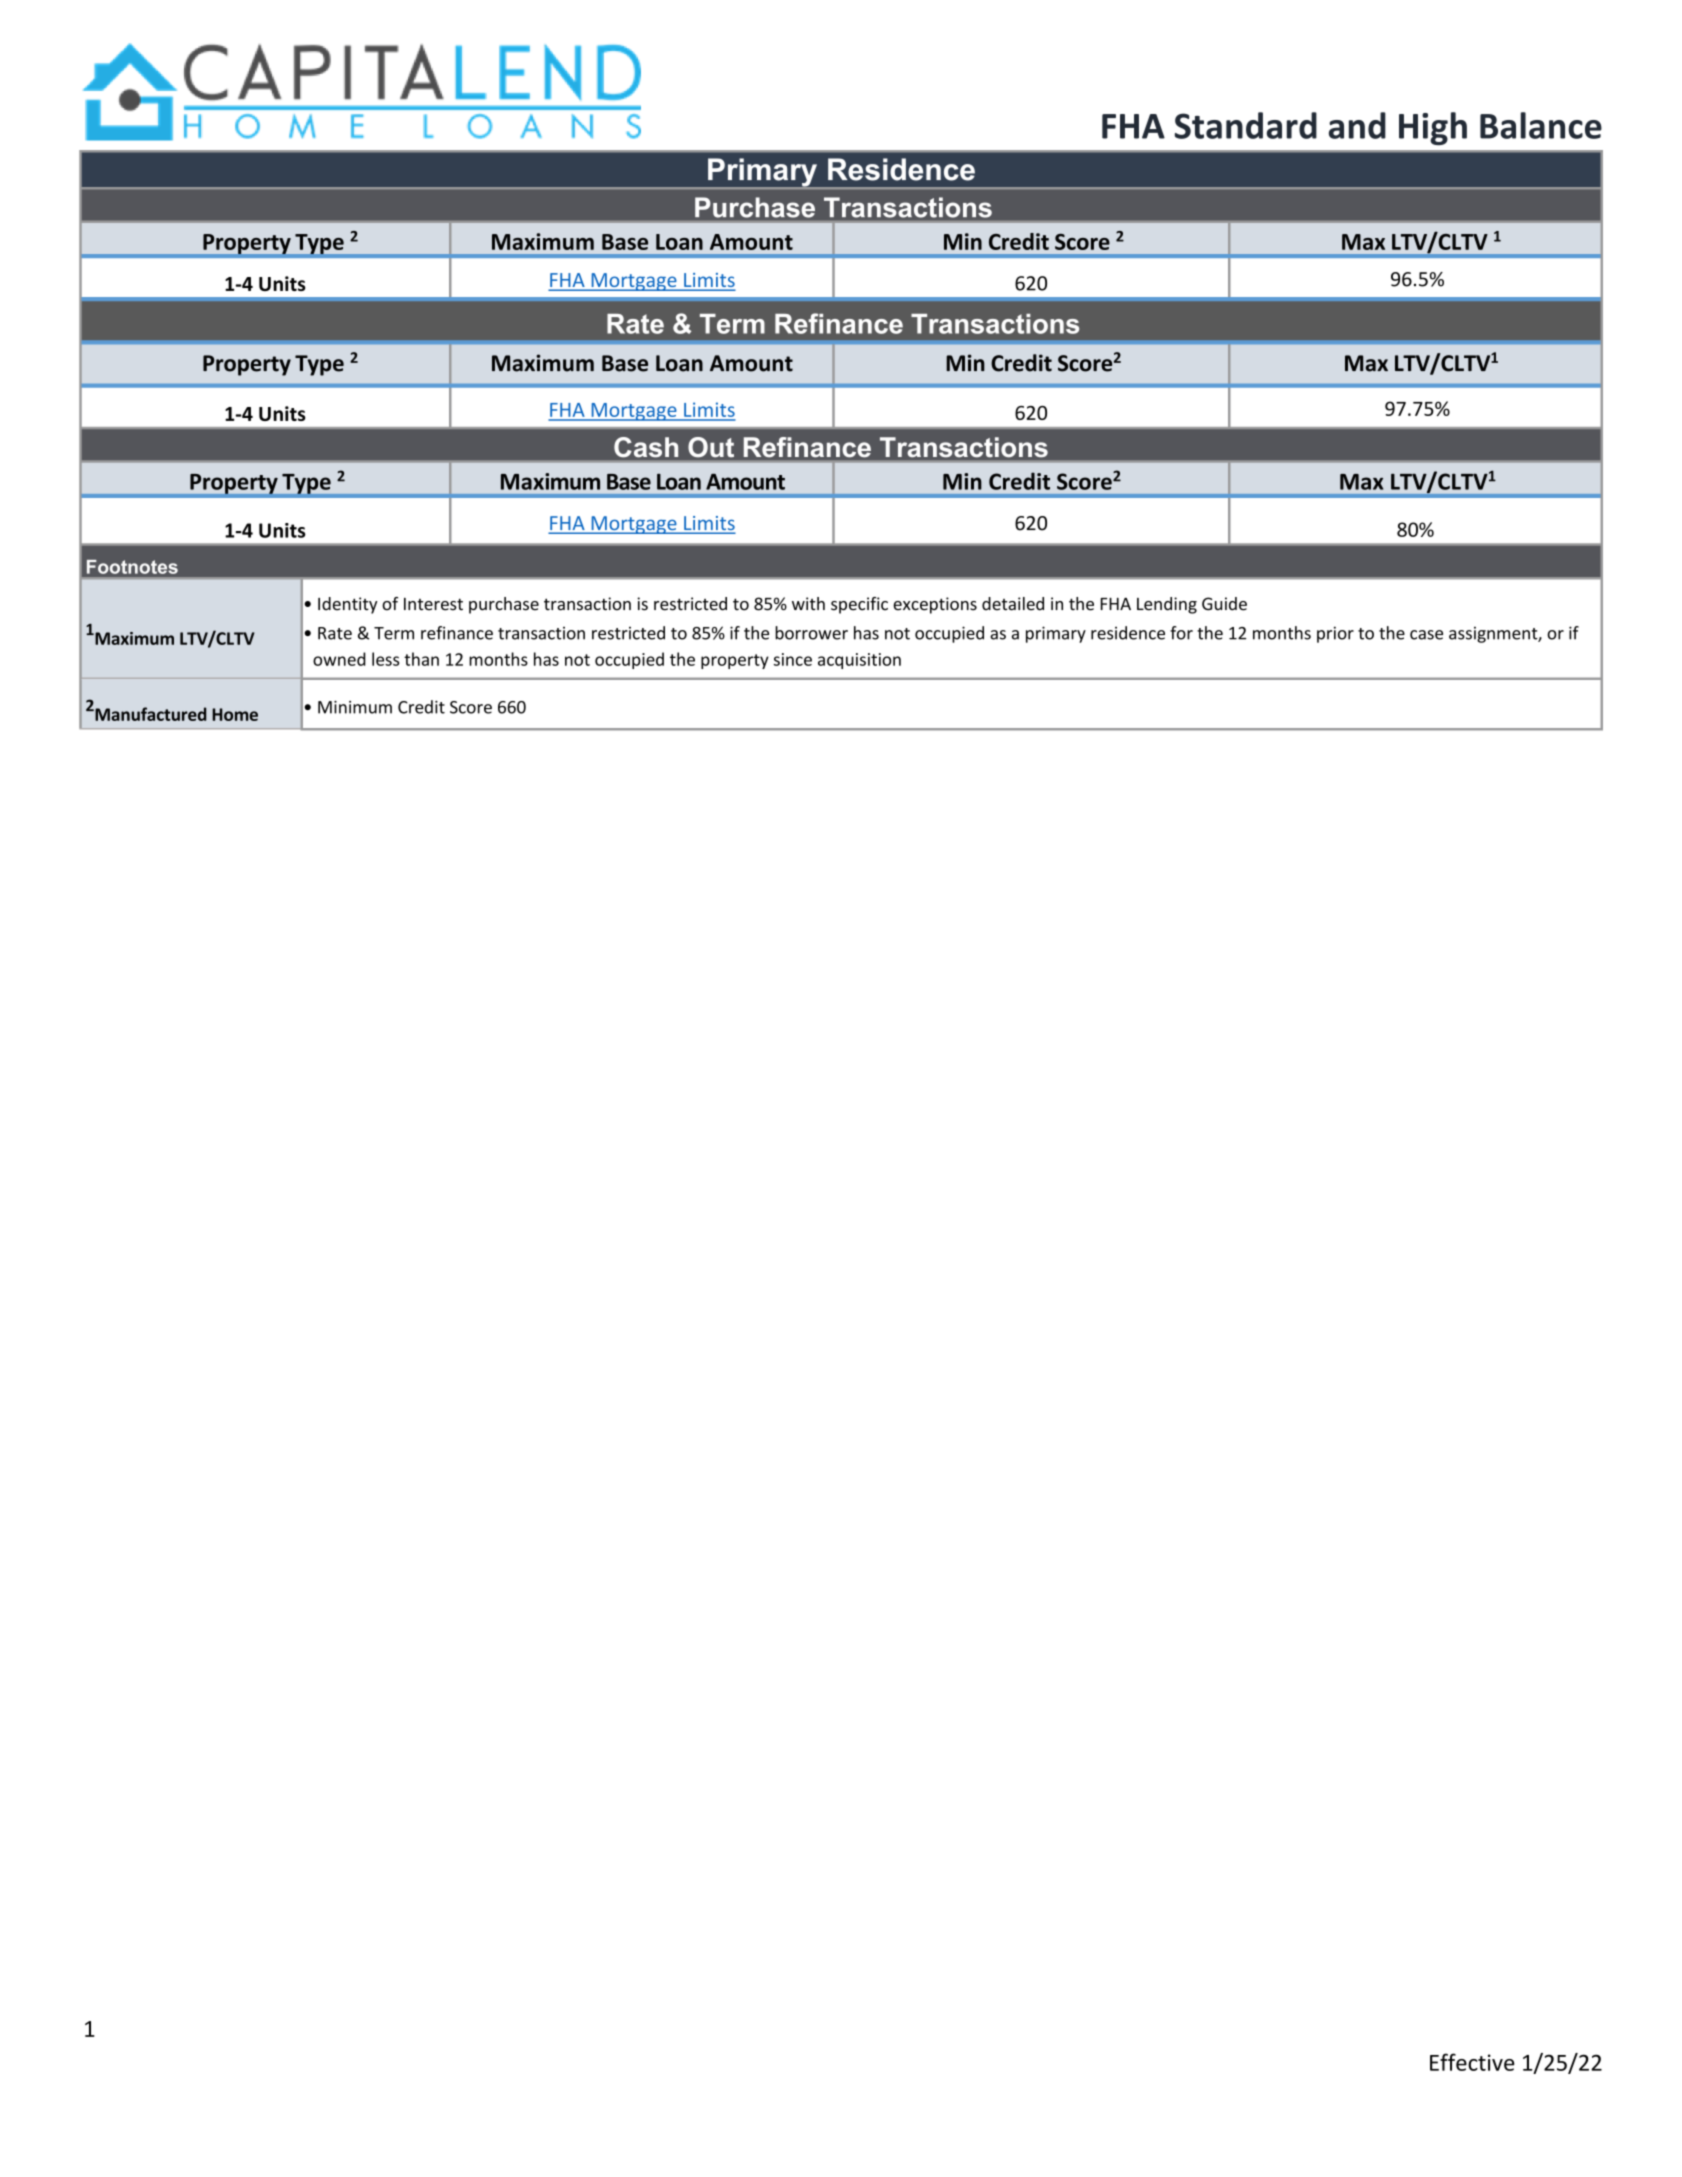  What do you see at coordinates (646, 447) in the screenshot?
I see `Cash` at bounding box center [646, 447].
